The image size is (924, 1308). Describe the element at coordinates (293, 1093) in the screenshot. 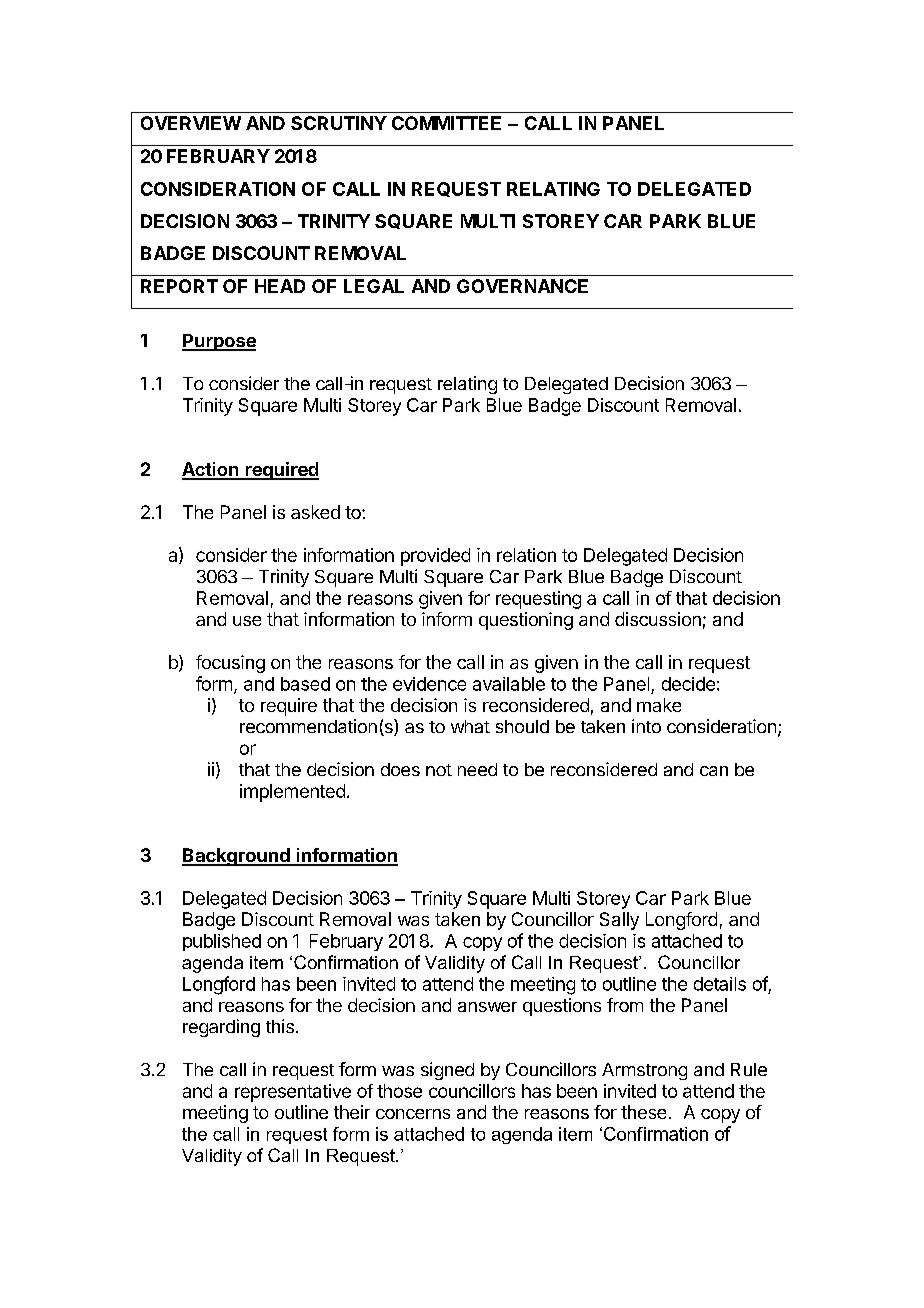

I see `representative` at that location.
